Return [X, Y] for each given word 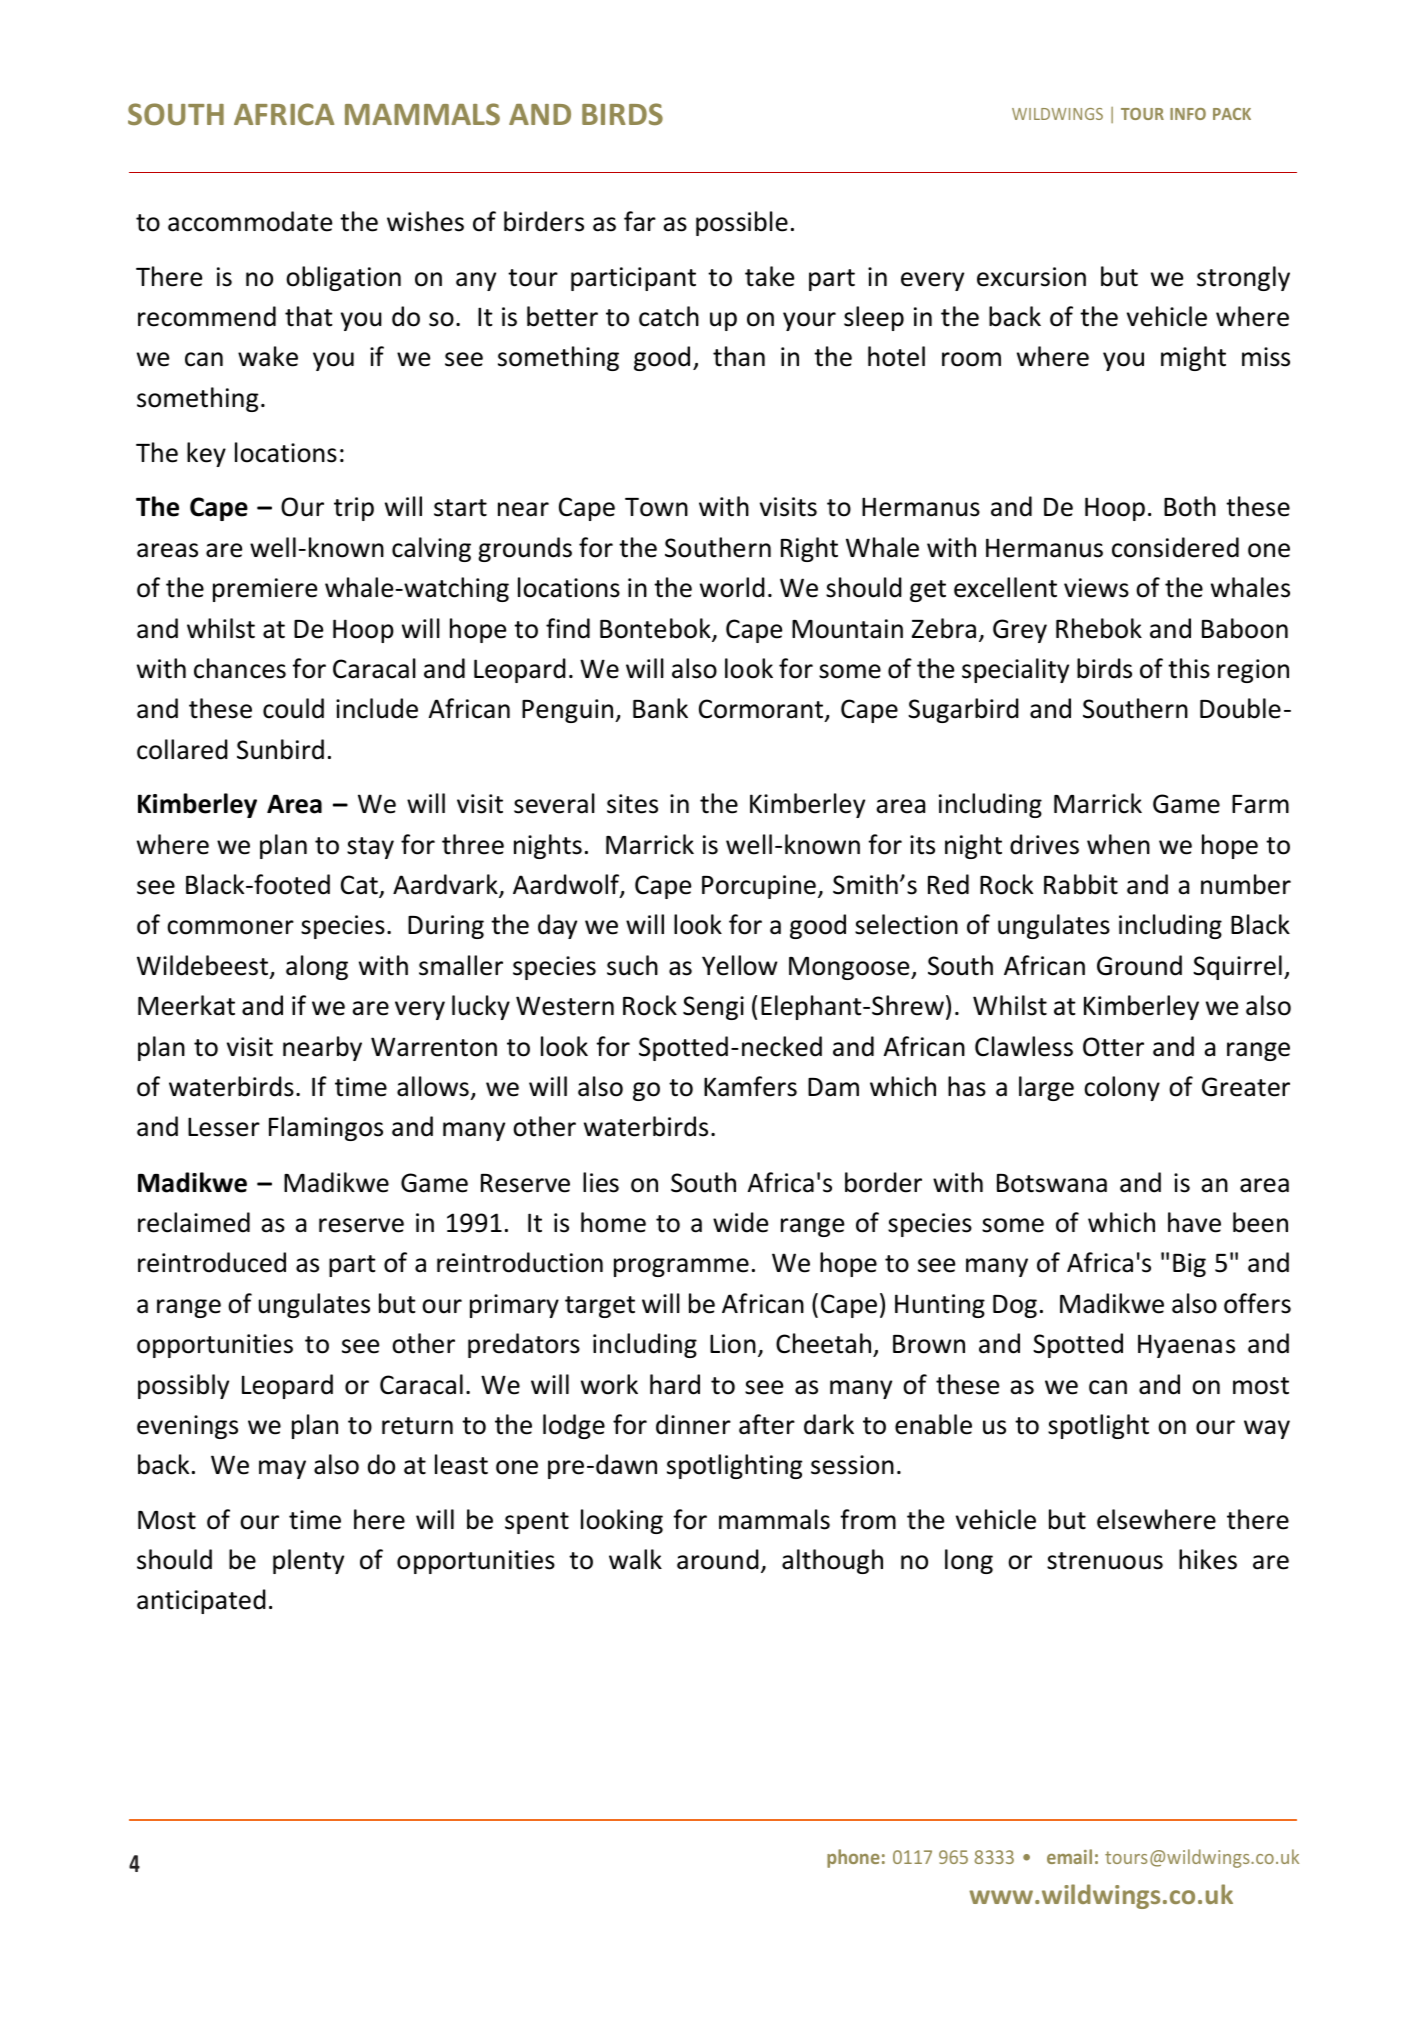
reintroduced [212, 1262]
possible [742, 223]
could [293, 708]
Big [1189, 1265]
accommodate [250, 221]
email [1069, 1856]
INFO [1188, 114]
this [1189, 668]
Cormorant [762, 710]
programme [681, 1267]
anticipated [201, 1601]
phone [853, 1858]
